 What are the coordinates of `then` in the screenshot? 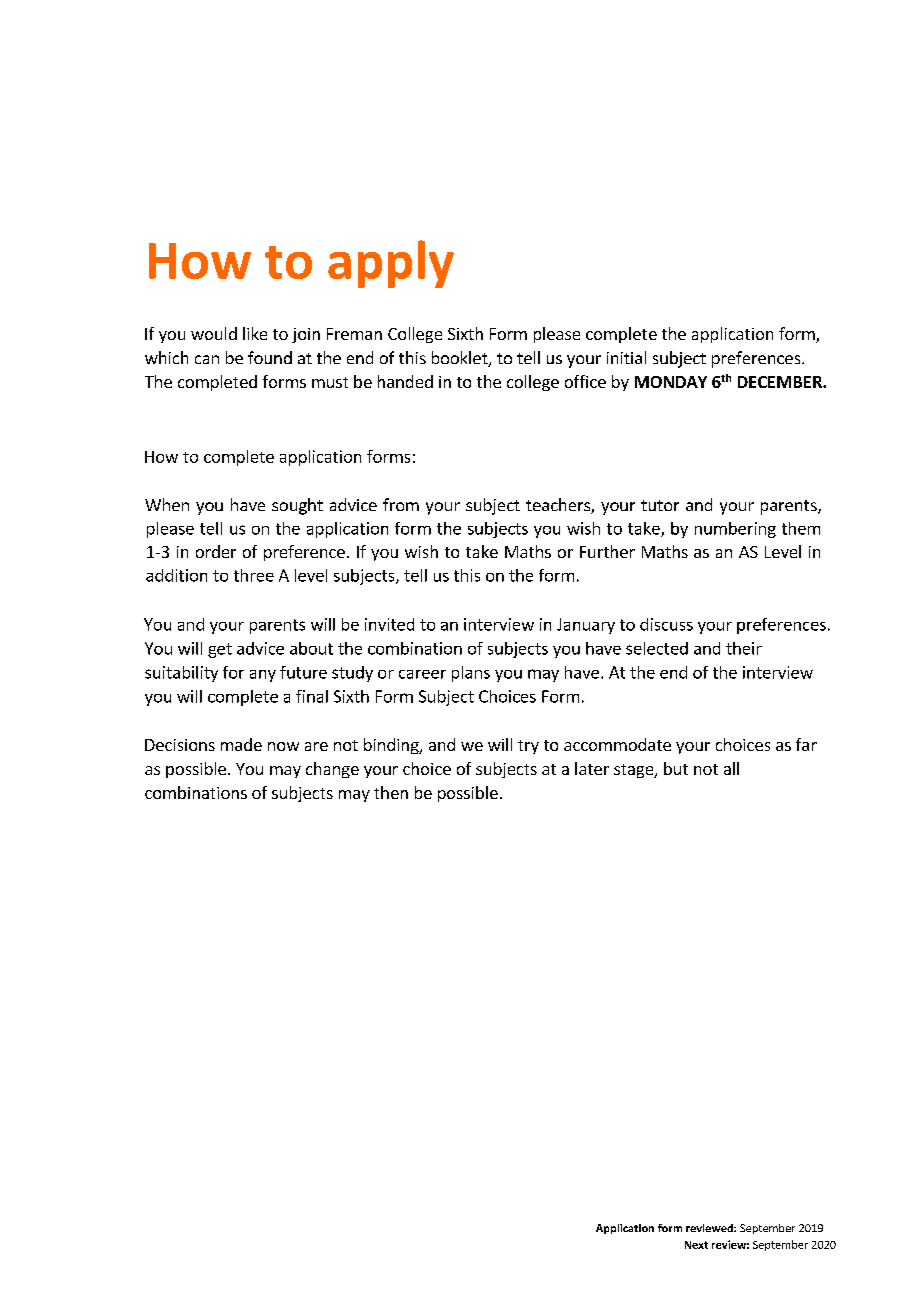 It's located at (391, 792).
